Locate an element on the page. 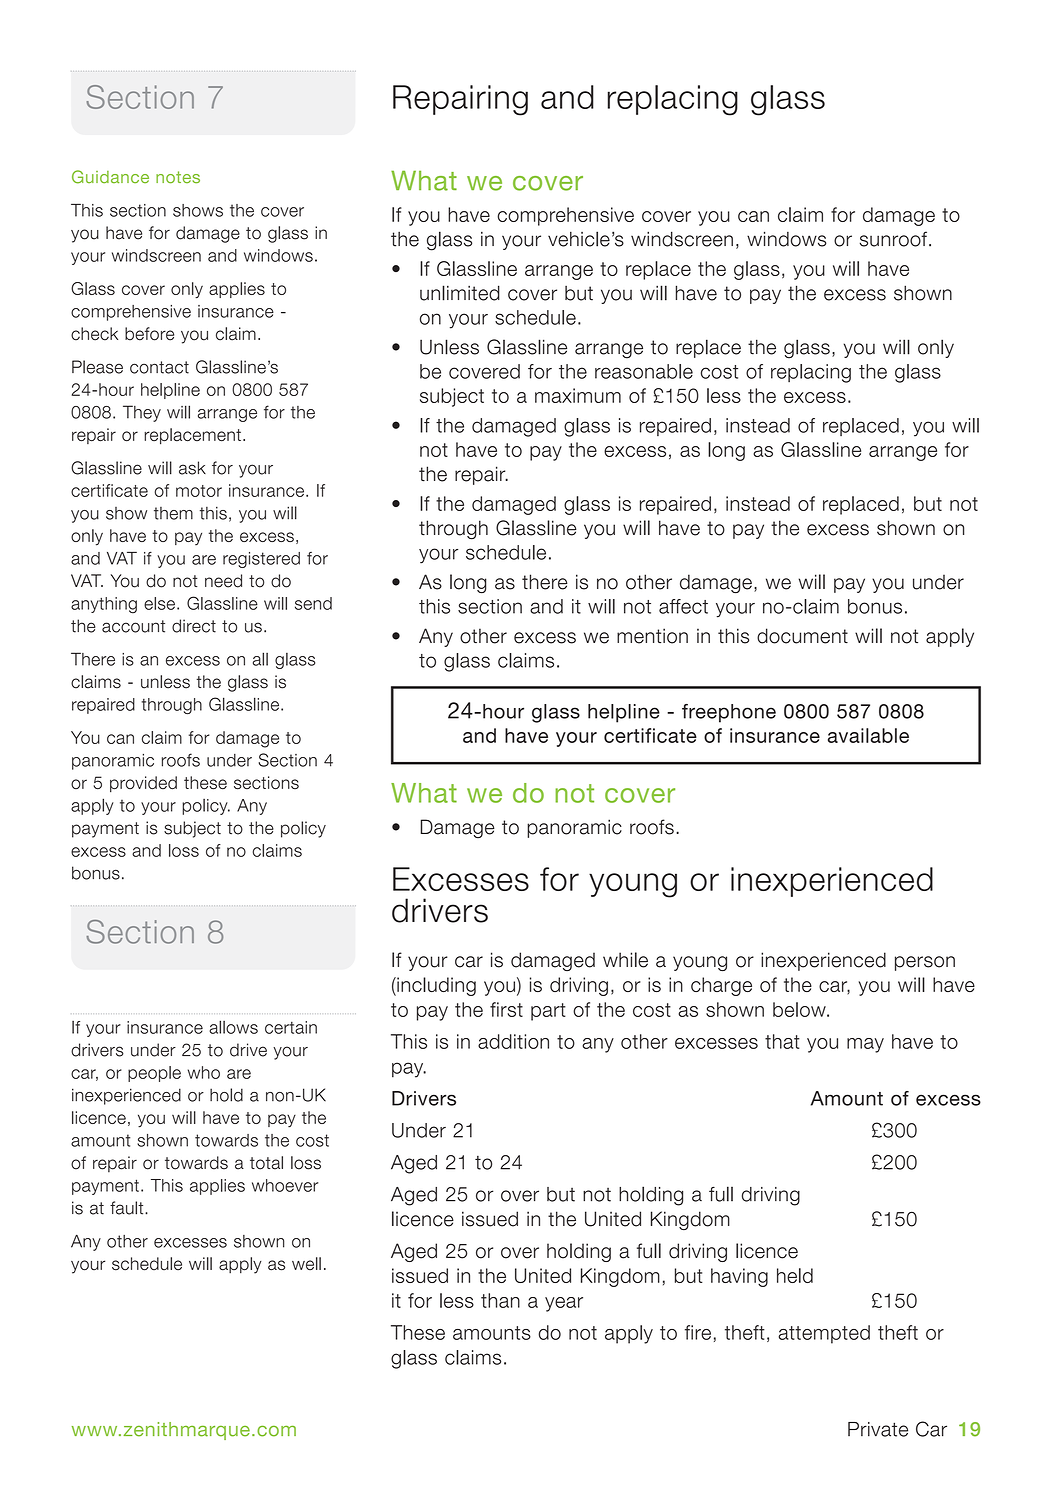 The image size is (1052, 1493). document is located at coordinates (802, 636).
